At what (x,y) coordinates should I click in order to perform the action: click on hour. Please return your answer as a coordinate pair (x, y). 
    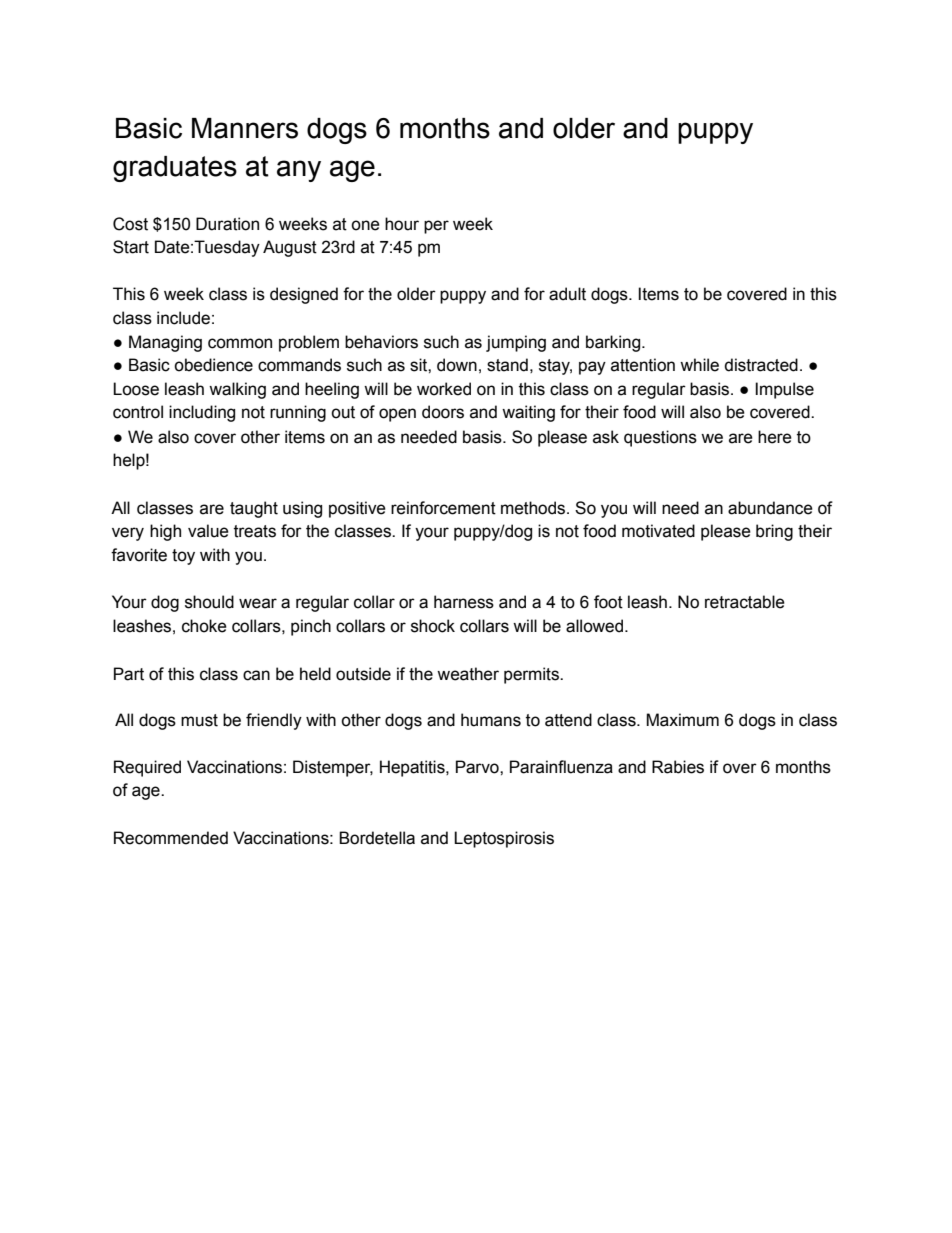
    Looking at the image, I should click on (402, 224).
